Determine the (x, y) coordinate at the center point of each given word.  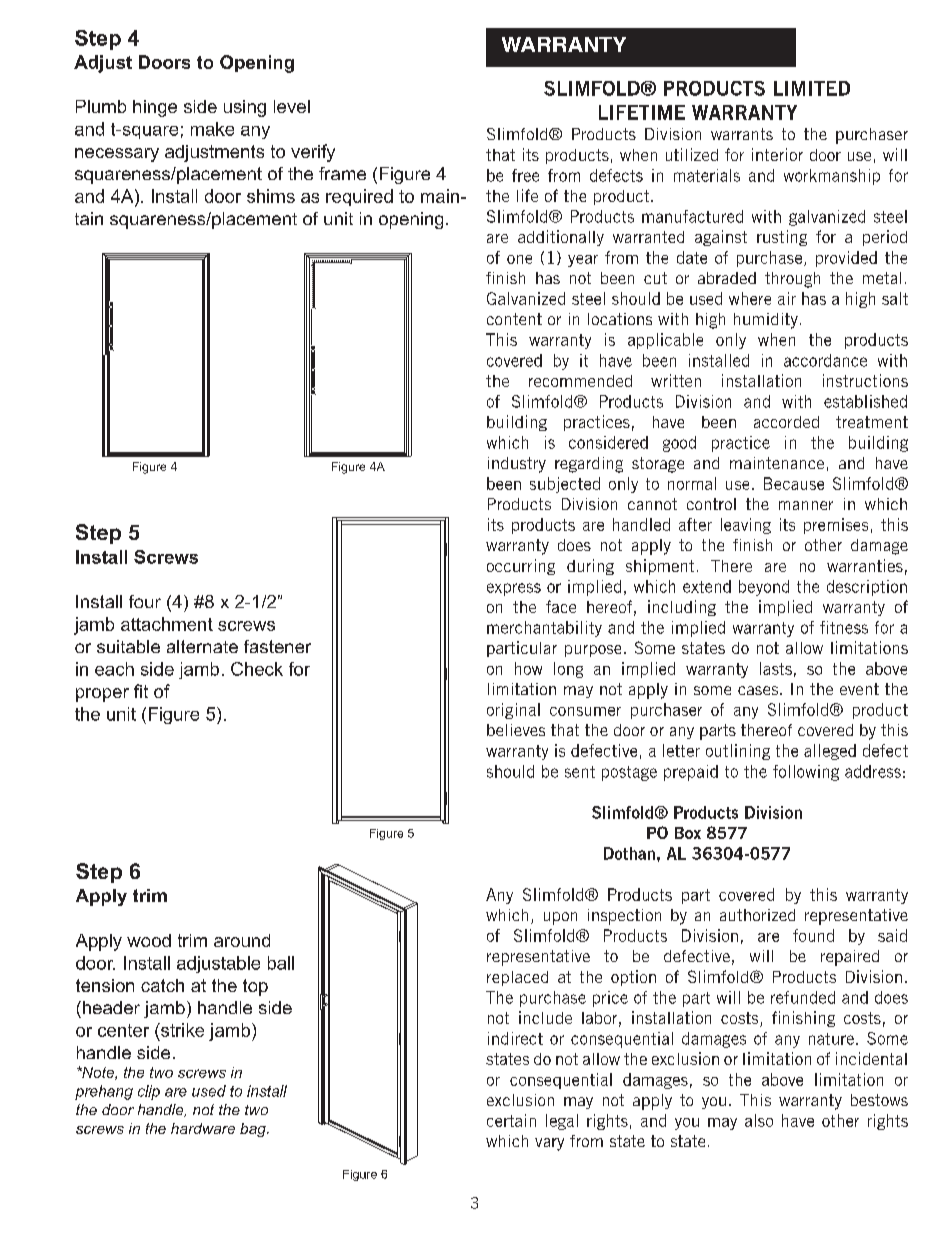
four (145, 601)
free (525, 175)
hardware (203, 1128)
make (212, 129)
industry (517, 465)
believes (516, 730)
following (806, 773)
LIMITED (812, 88)
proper (102, 695)
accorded (786, 422)
